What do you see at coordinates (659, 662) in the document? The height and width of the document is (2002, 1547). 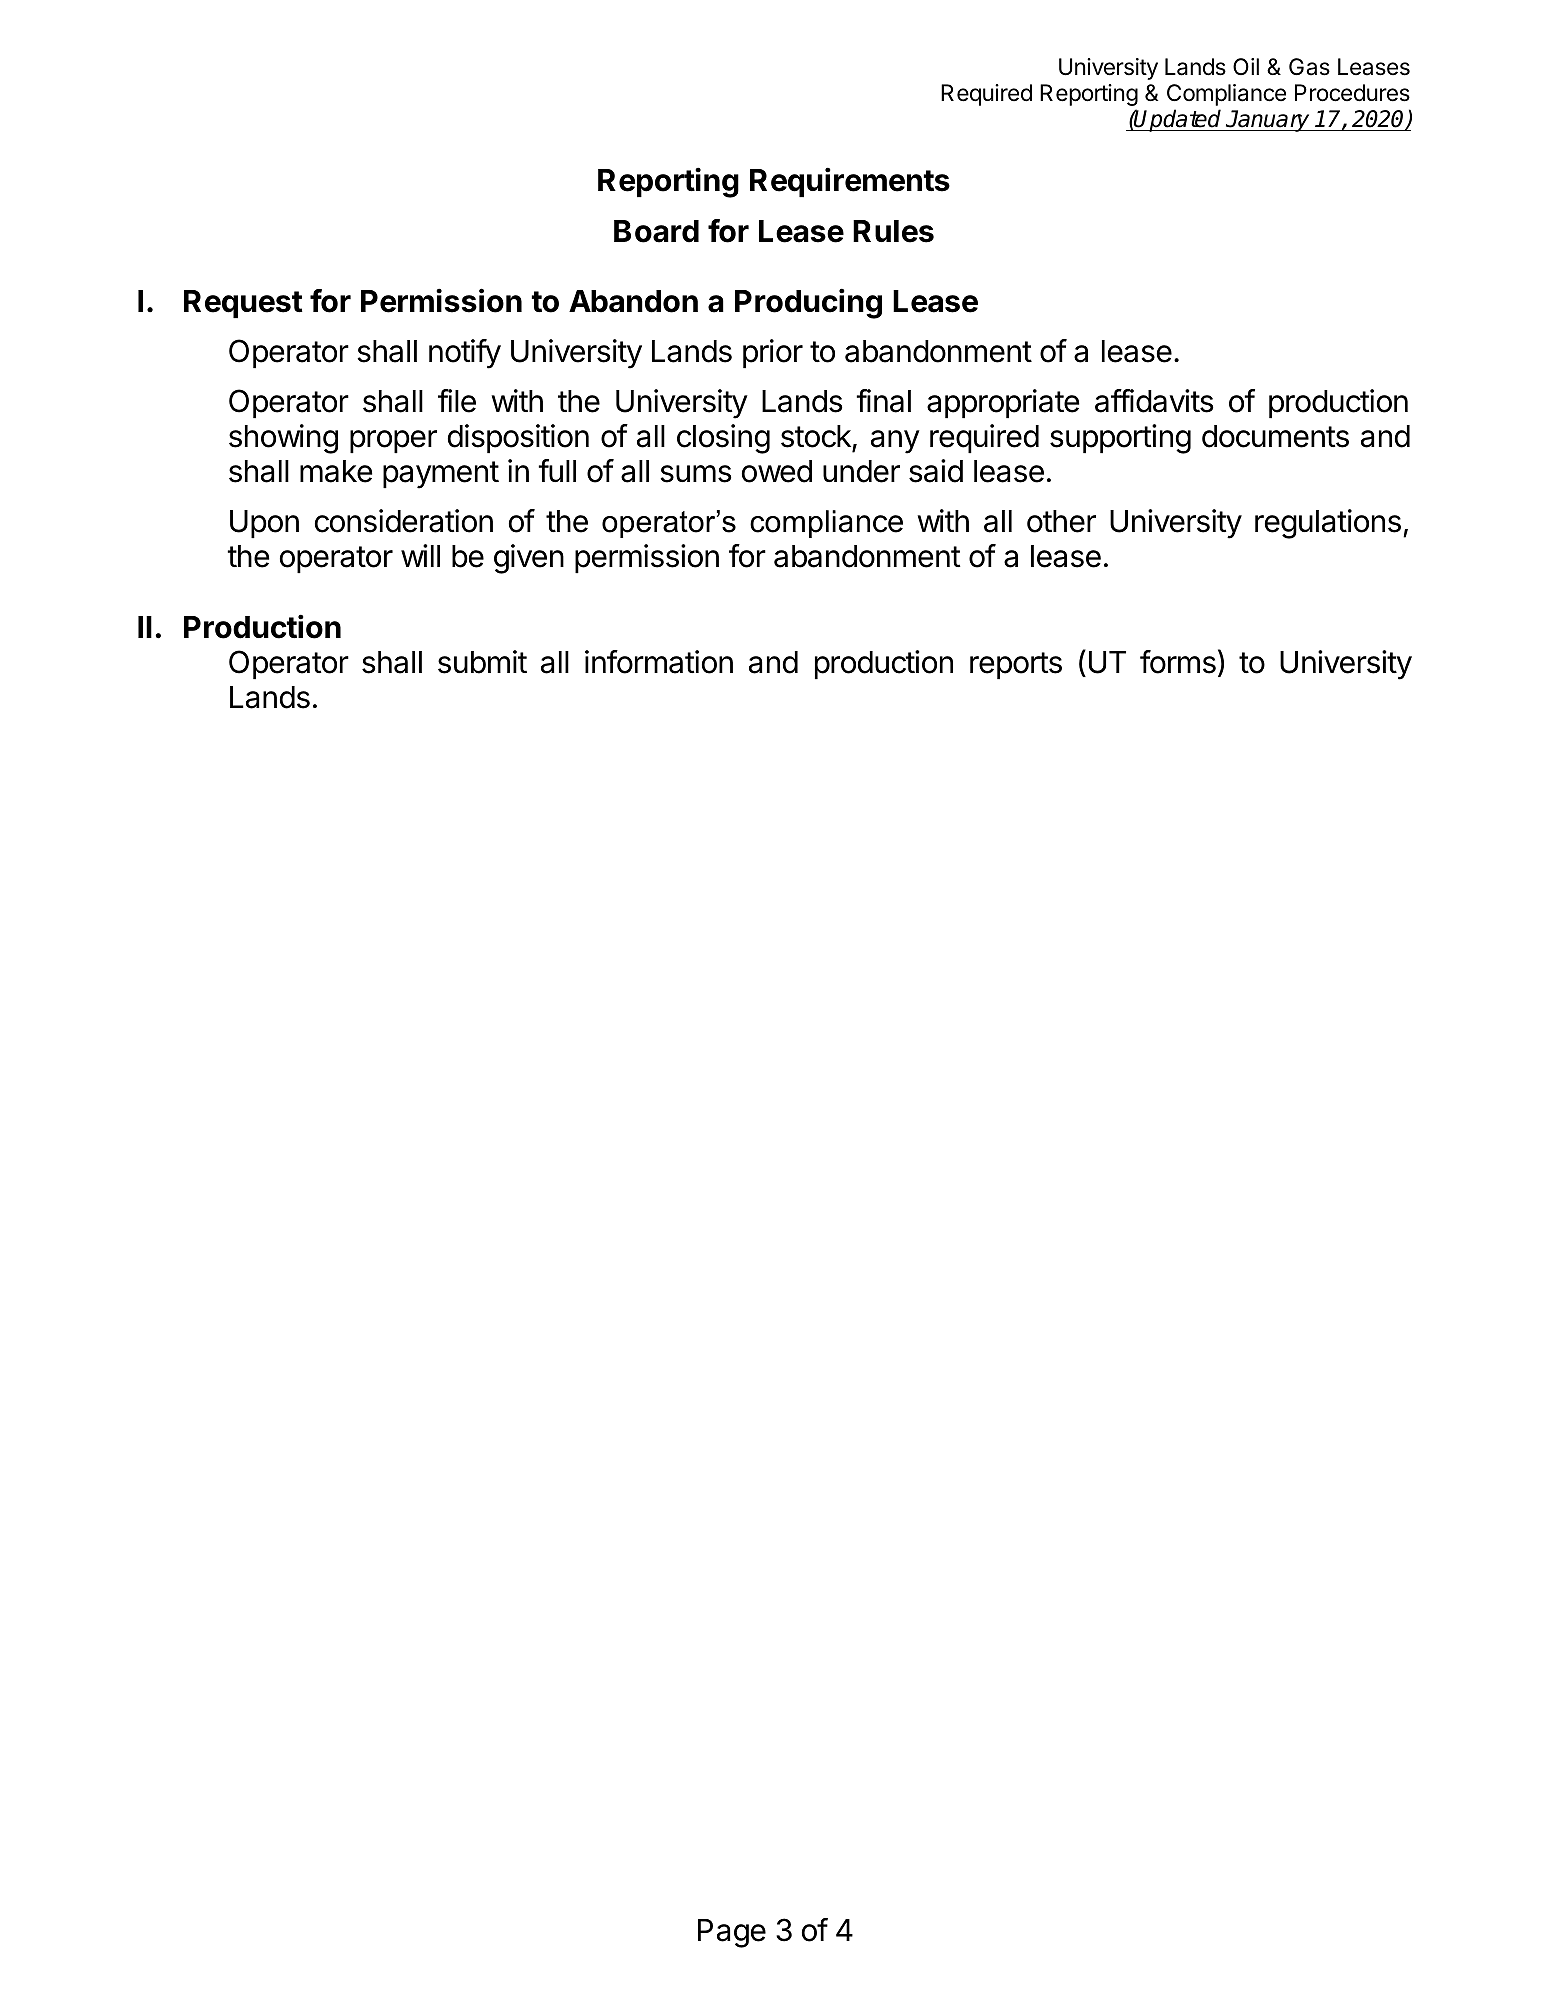 I see `information` at bounding box center [659, 662].
